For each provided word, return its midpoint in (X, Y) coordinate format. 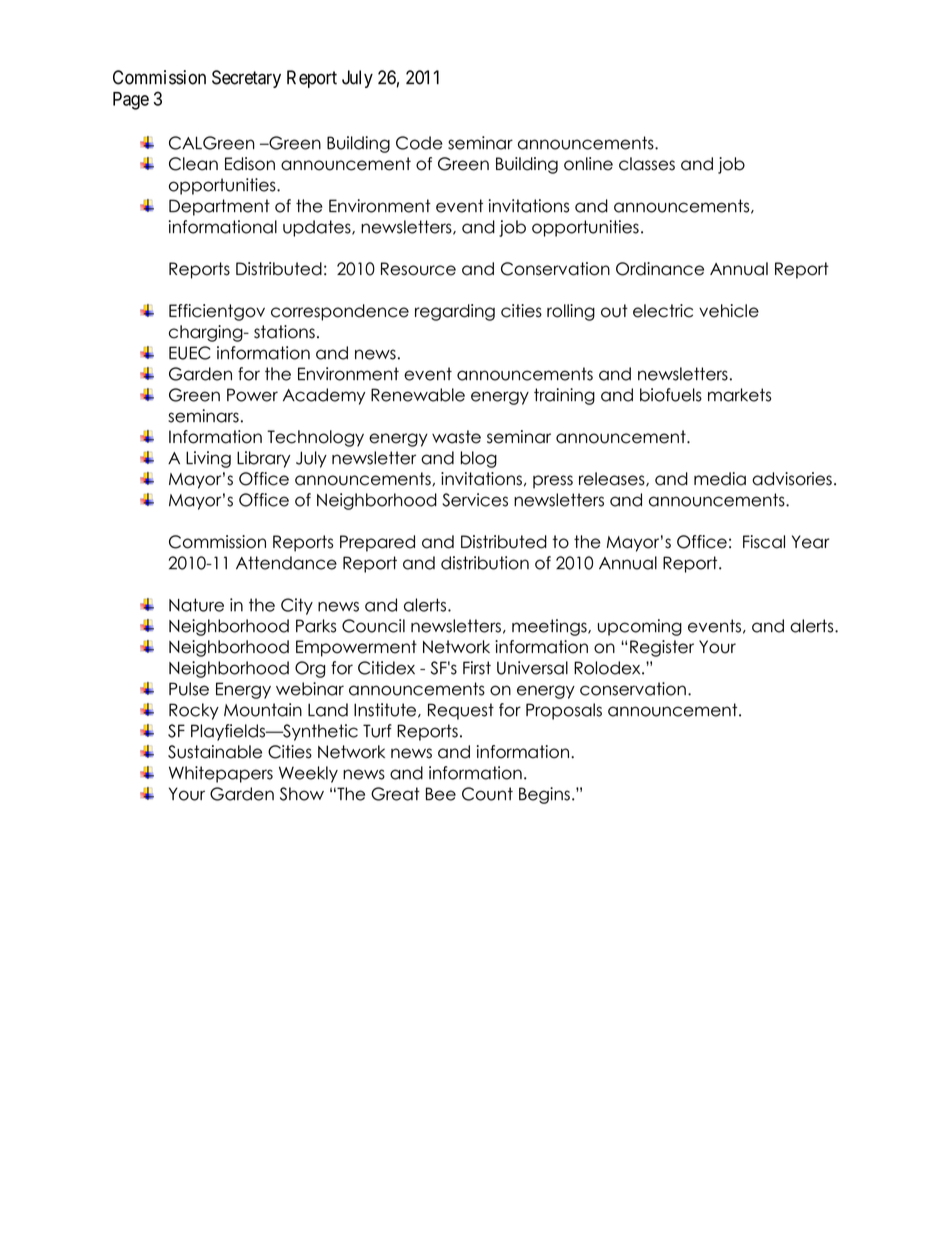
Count (487, 794)
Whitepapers (221, 774)
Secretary (246, 79)
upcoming (640, 627)
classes (647, 164)
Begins (544, 795)
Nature (196, 605)
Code (419, 143)
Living (208, 459)
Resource (418, 269)
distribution (485, 563)
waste (456, 437)
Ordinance (660, 269)
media (720, 479)
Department (219, 207)
